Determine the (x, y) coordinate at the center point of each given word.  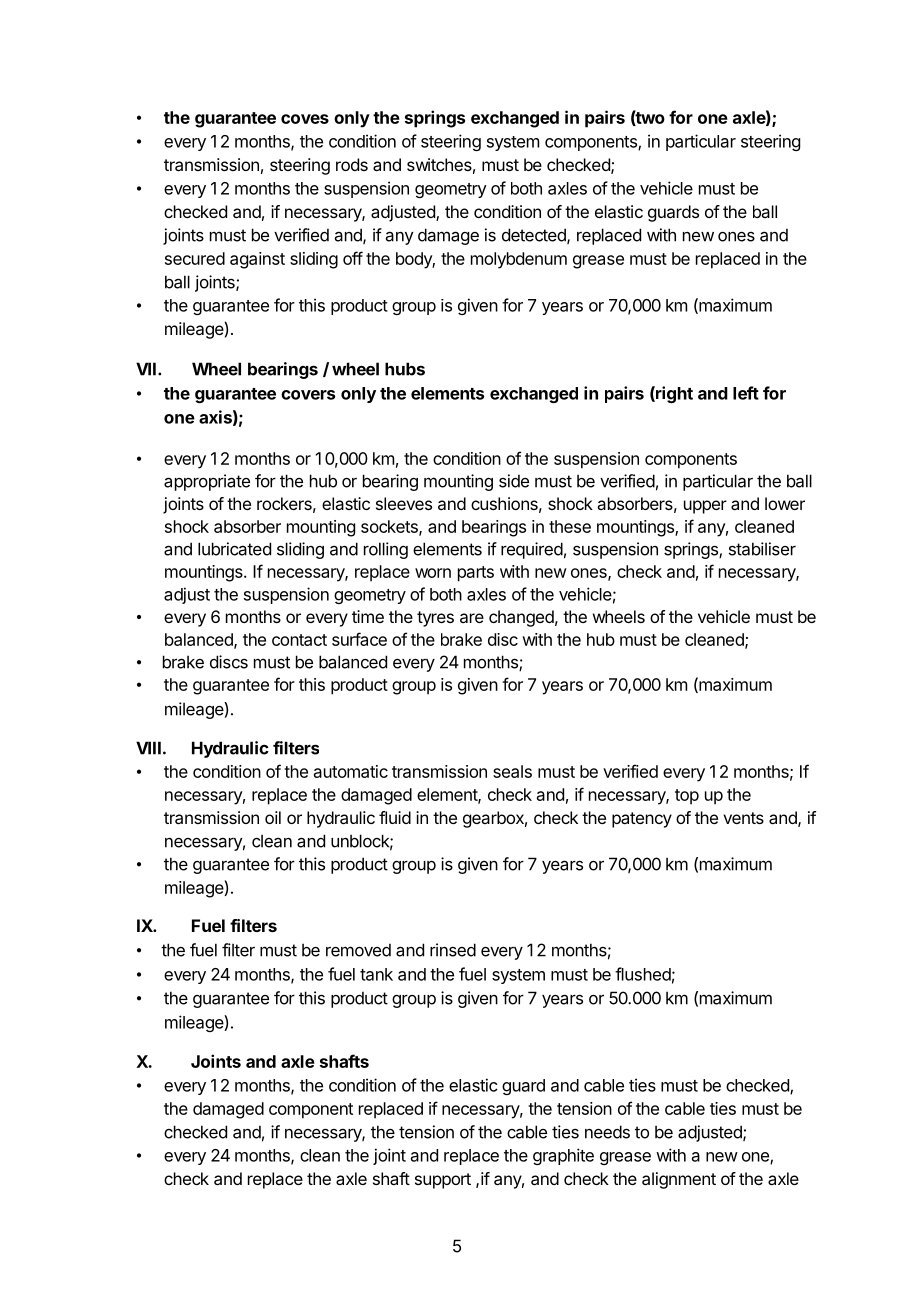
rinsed (453, 950)
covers (308, 395)
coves (305, 119)
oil (273, 817)
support (443, 1181)
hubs (405, 369)
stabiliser (762, 549)
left (746, 393)
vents (743, 818)
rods (352, 164)
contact (299, 640)
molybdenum (519, 260)
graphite (563, 1156)
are (472, 618)
